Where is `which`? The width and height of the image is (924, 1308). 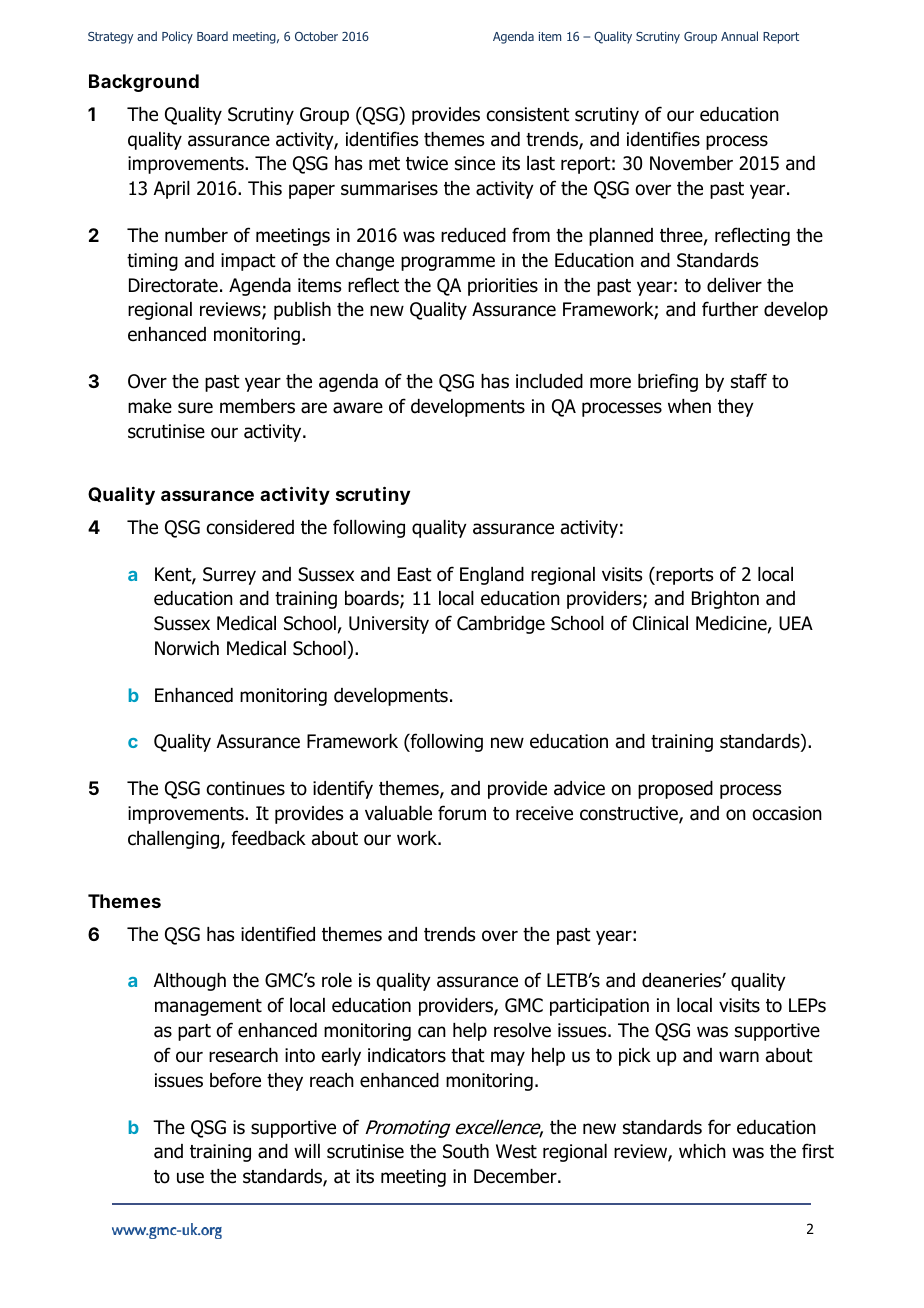
which is located at coordinates (702, 1151).
